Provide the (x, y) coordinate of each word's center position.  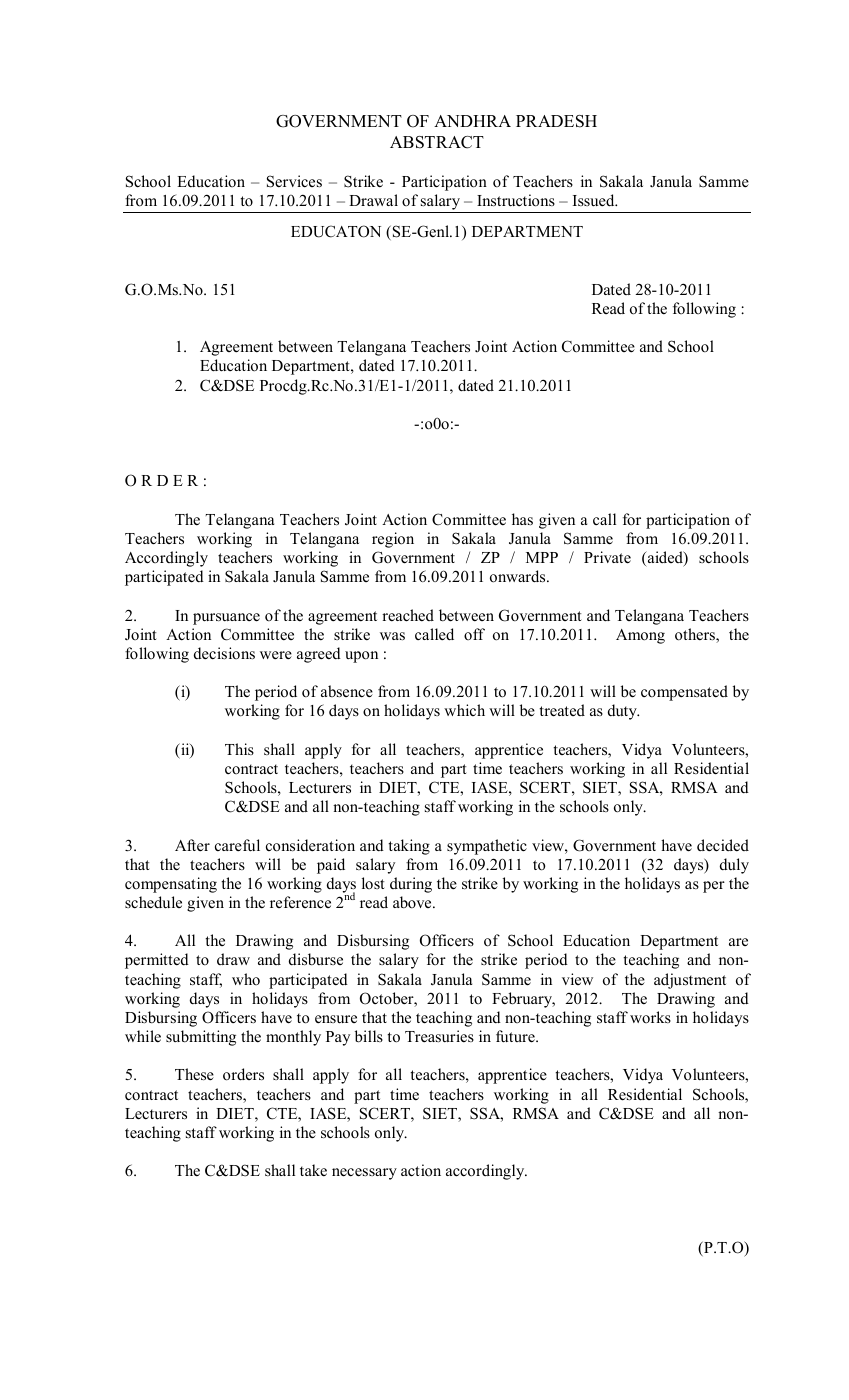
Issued (595, 200)
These (194, 1074)
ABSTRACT (437, 142)
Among (640, 636)
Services (294, 181)
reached (408, 615)
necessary (364, 1174)
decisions (224, 653)
